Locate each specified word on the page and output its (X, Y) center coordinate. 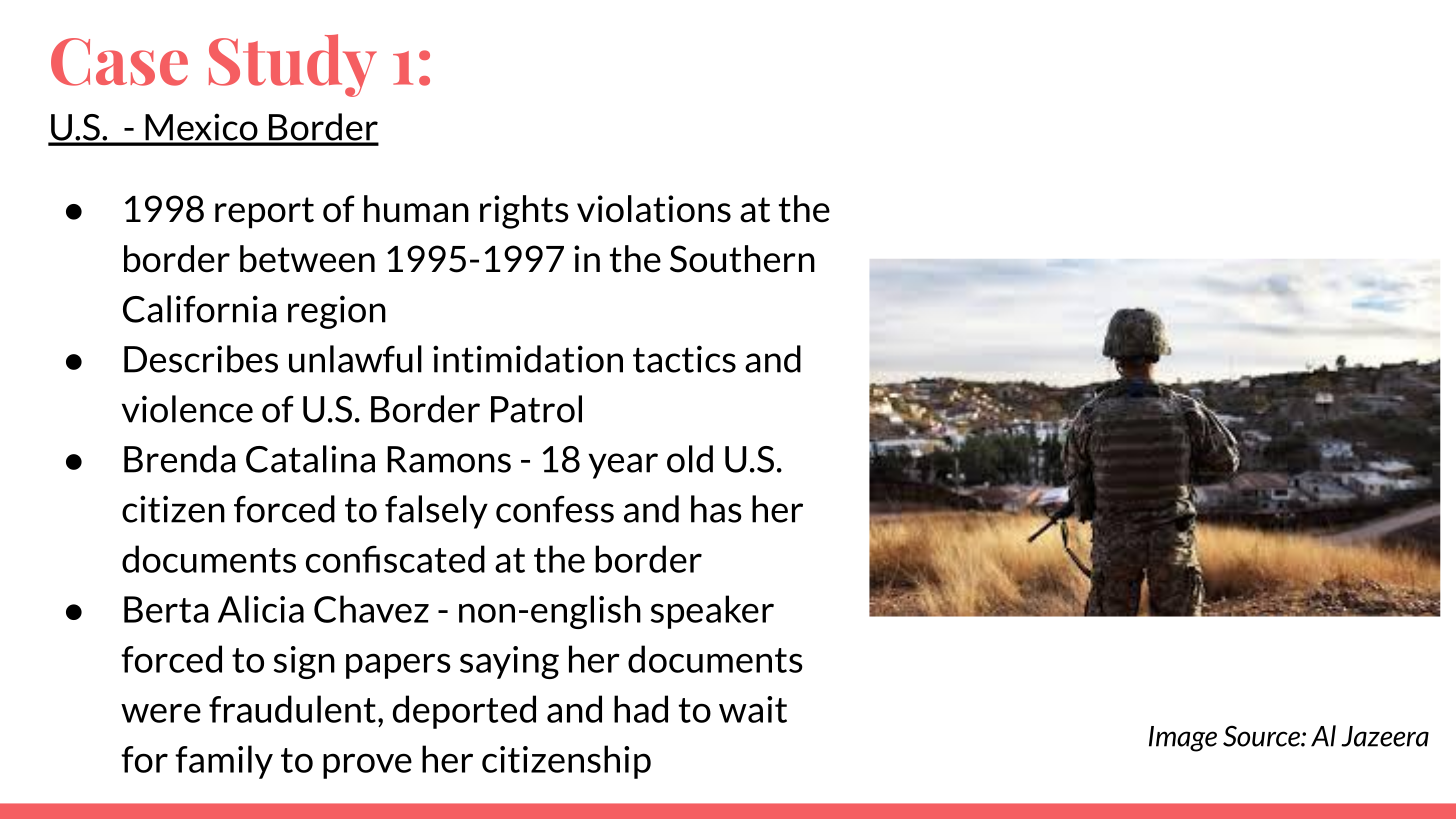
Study (293, 65)
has (716, 509)
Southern (742, 259)
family (224, 762)
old (690, 459)
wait (753, 709)
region (337, 312)
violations (654, 209)
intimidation (528, 359)
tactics (684, 359)
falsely (436, 512)
